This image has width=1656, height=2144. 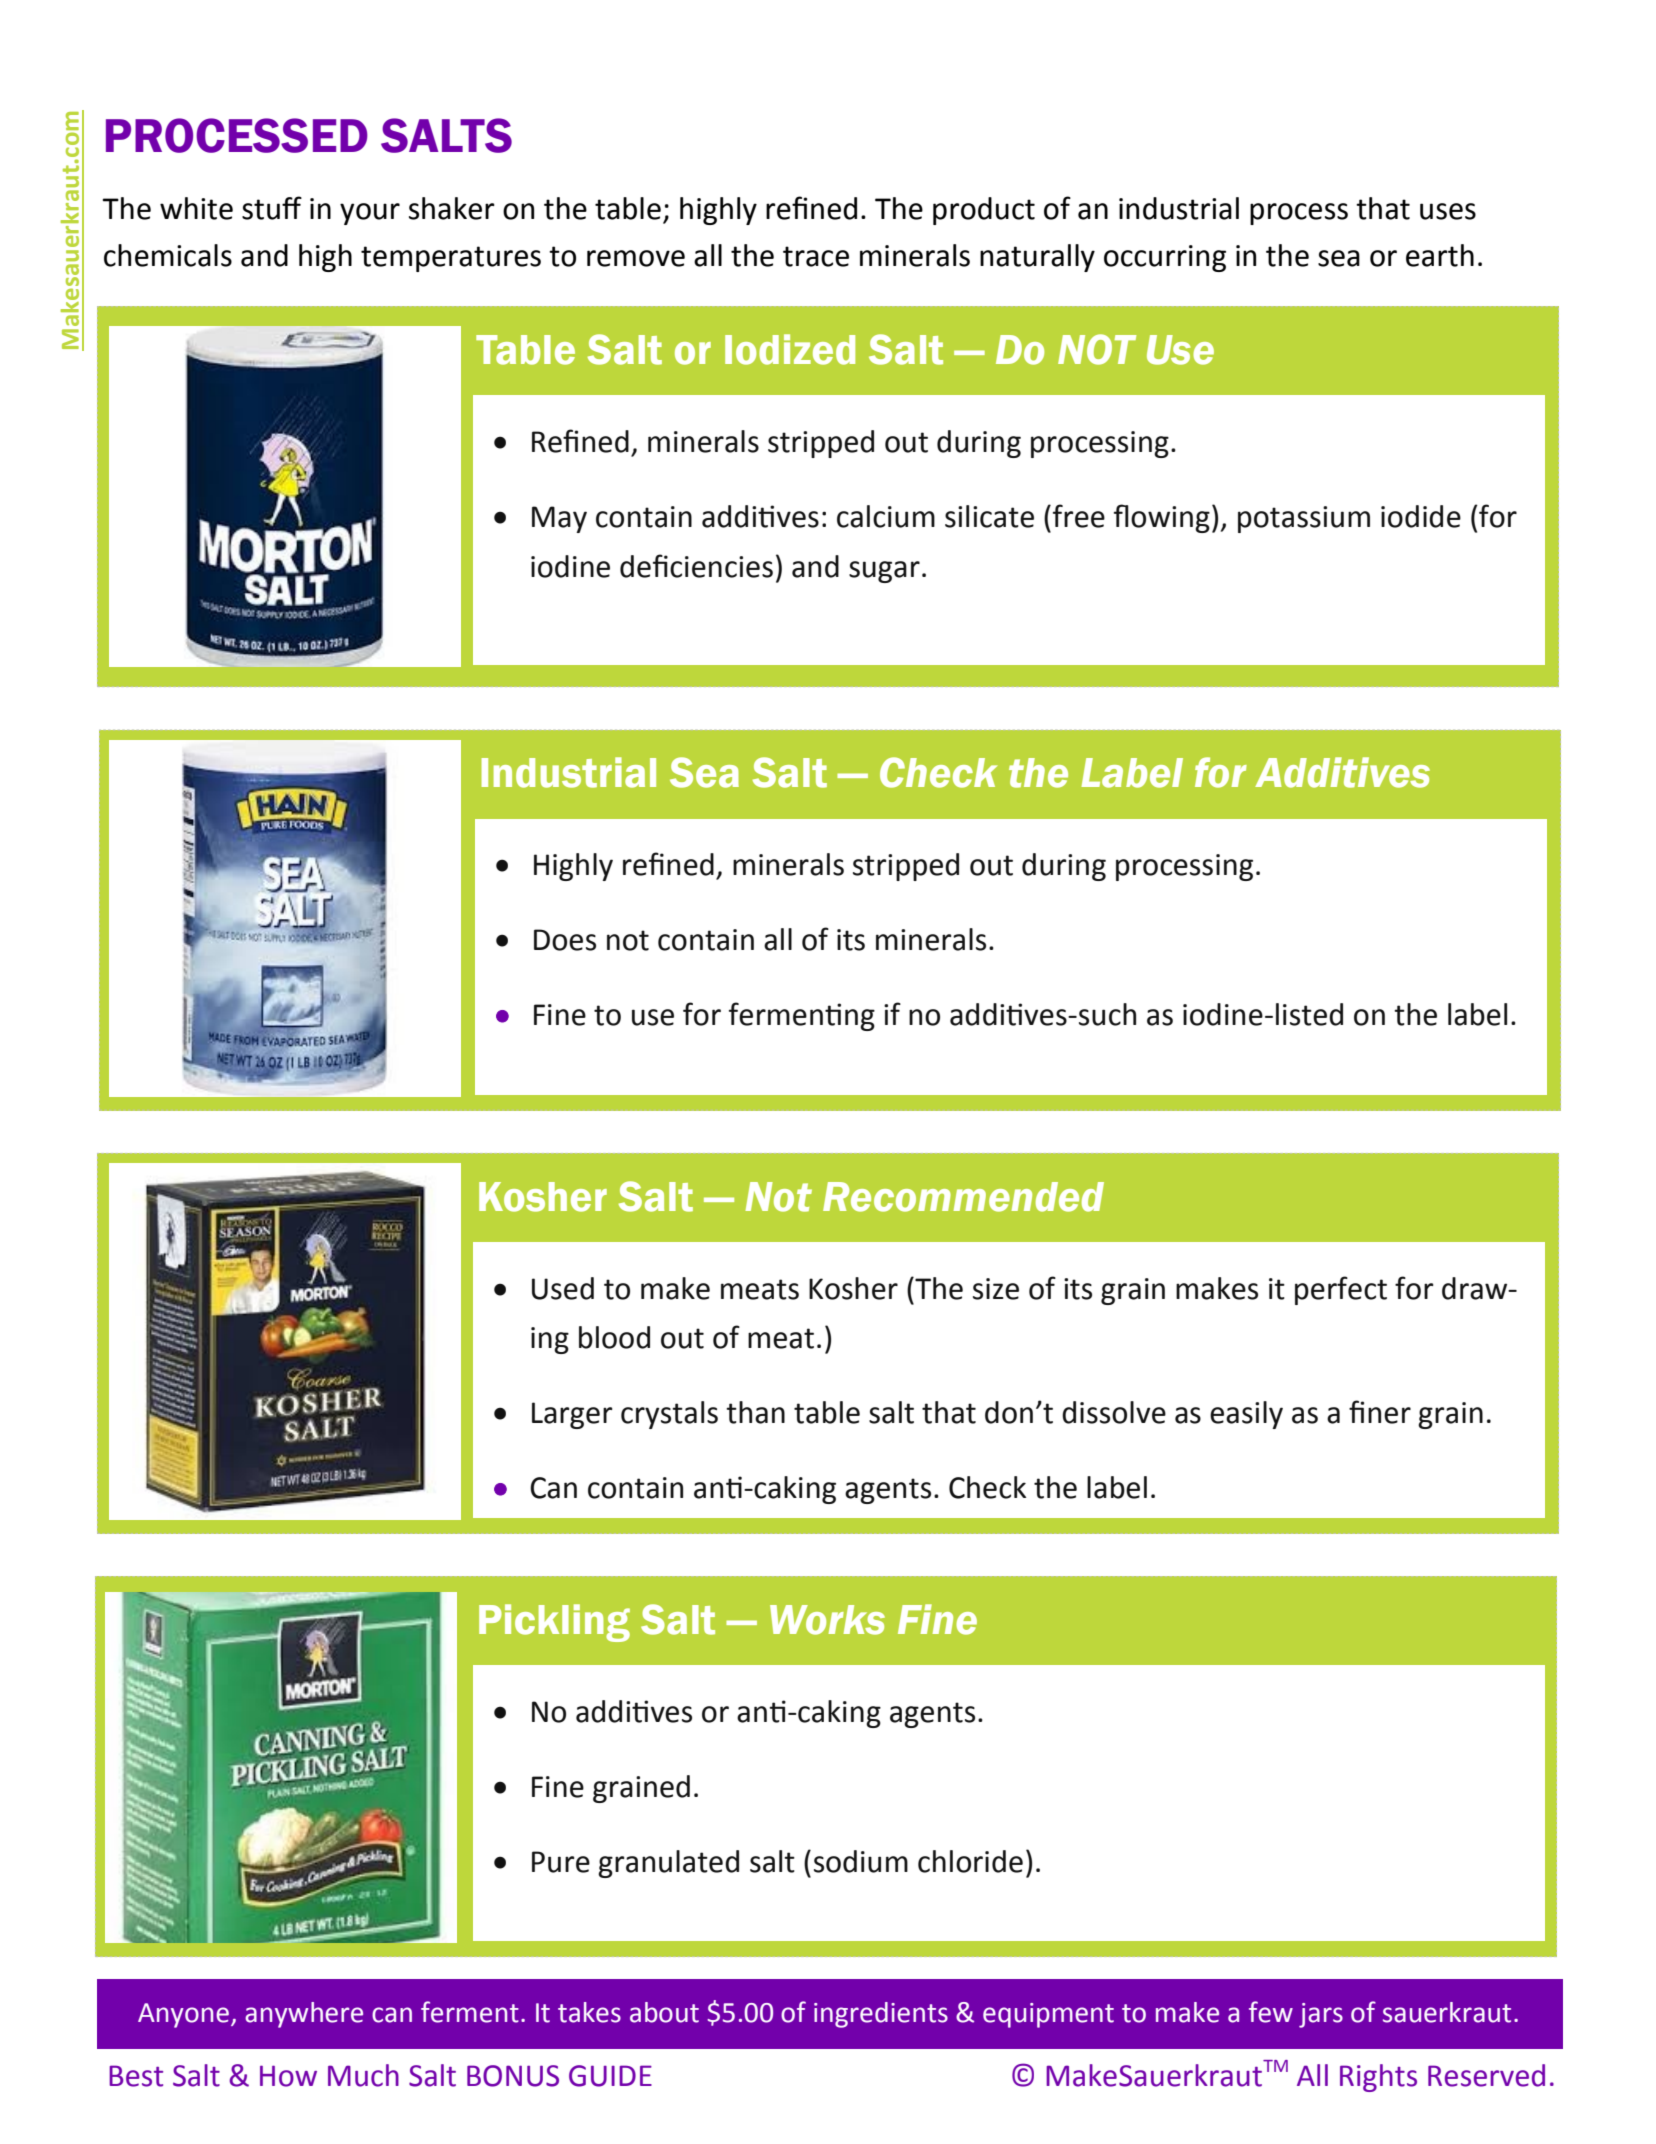 I want to click on sugar, so click(x=884, y=572).
